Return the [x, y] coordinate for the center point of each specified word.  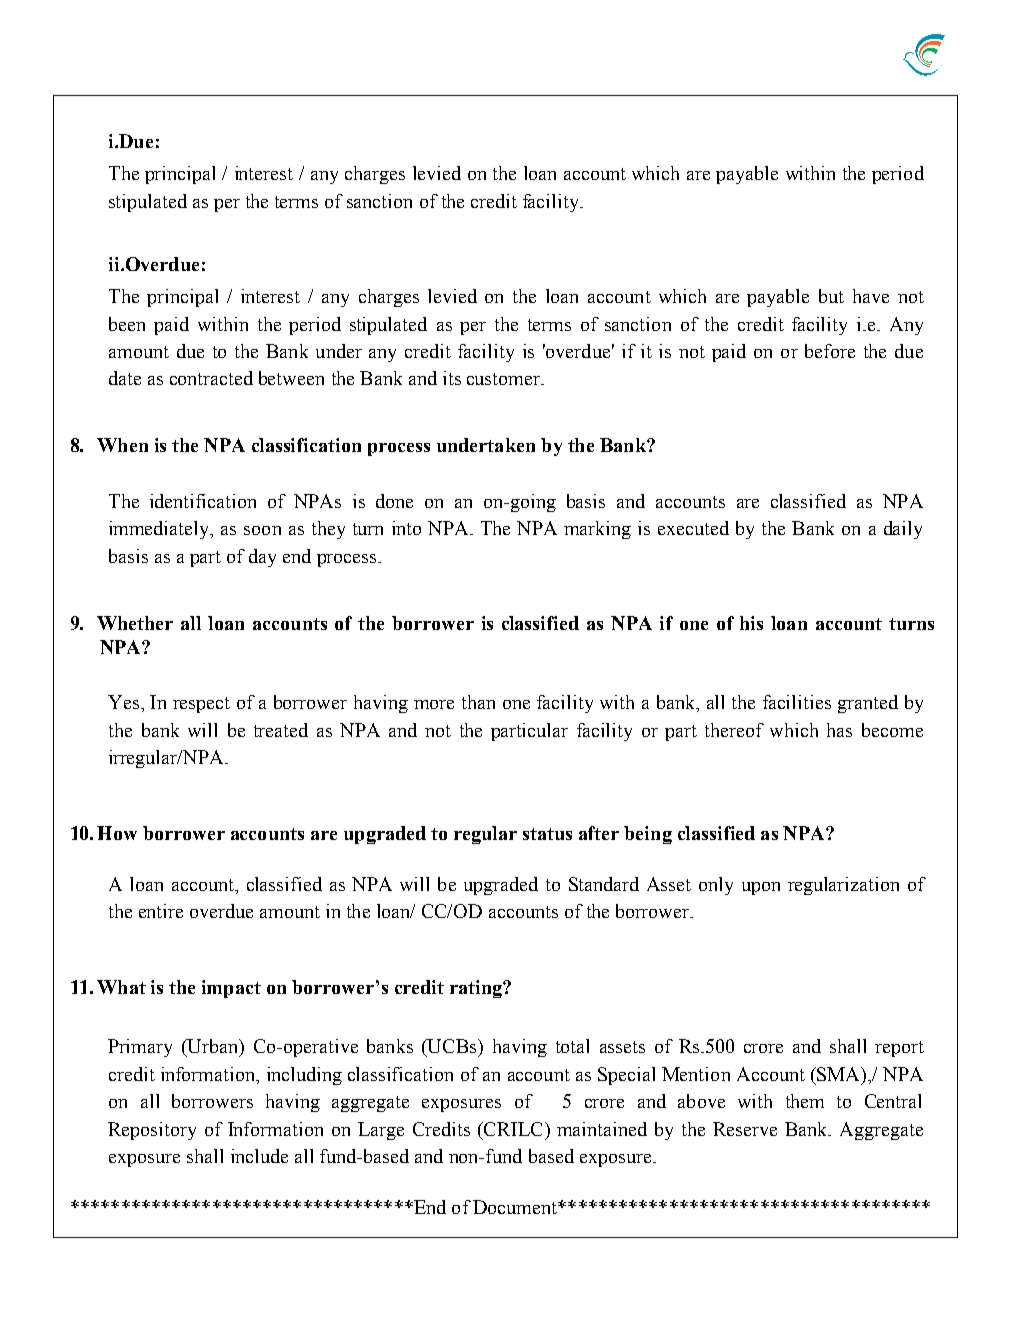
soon [262, 530]
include [259, 1156]
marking [597, 530]
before [830, 351]
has [839, 730]
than [478, 702]
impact [231, 989]
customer [505, 379]
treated [281, 730]
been [127, 324]
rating [477, 989]
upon [761, 888]
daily [903, 530]
